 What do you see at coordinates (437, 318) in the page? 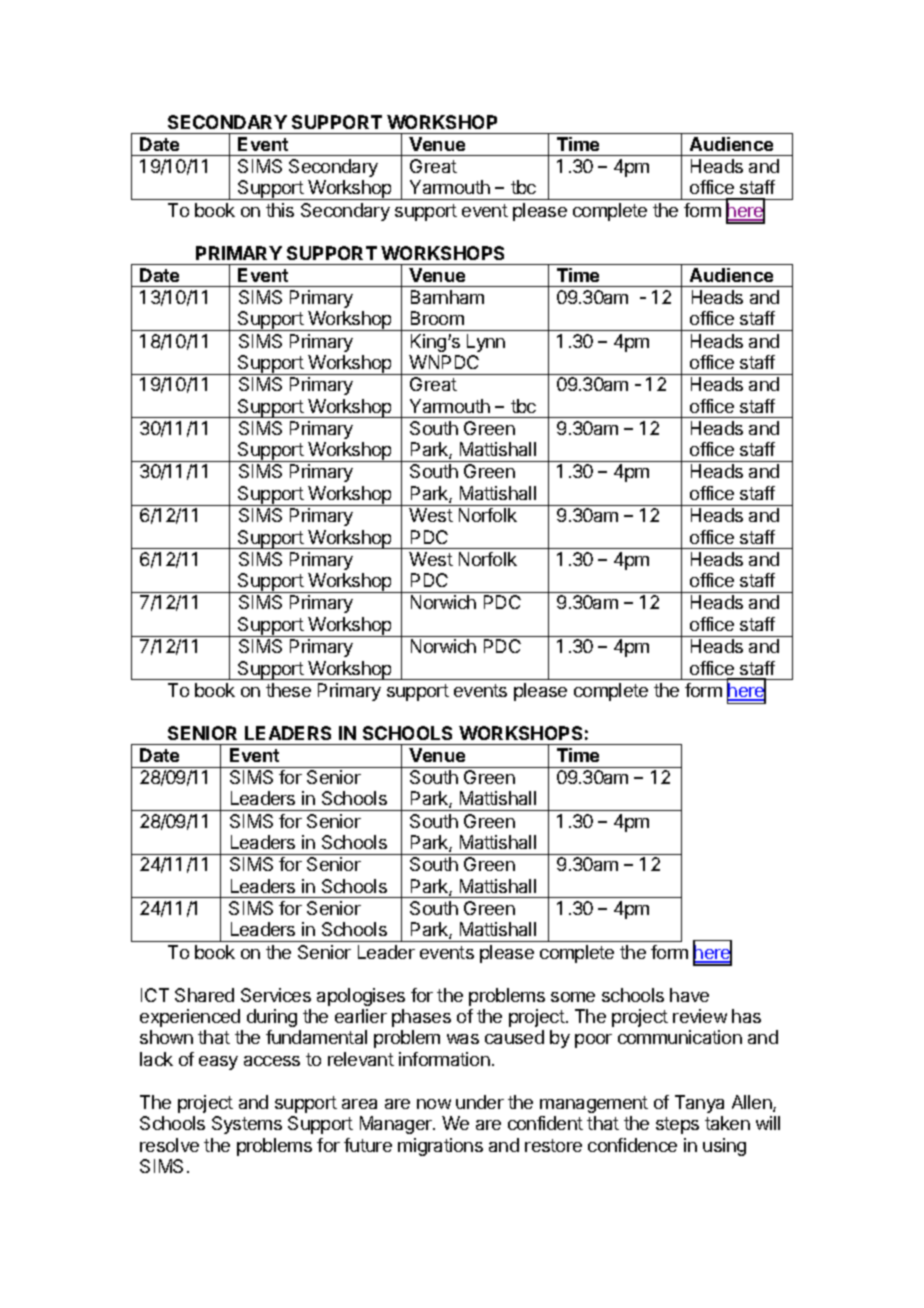
I see `Broom` at bounding box center [437, 318].
